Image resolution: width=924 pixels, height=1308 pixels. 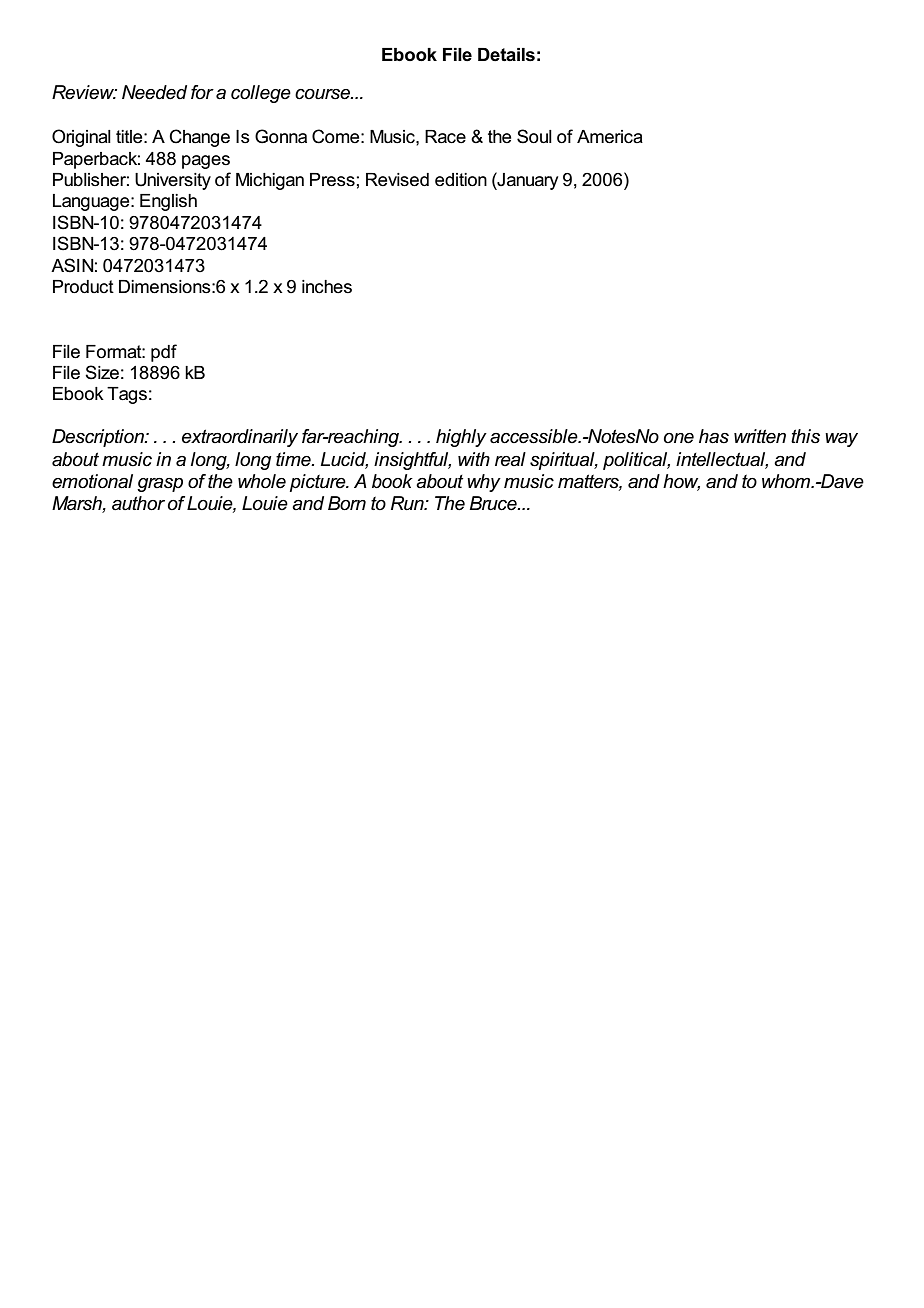 What do you see at coordinates (760, 436) in the image?
I see `written` at bounding box center [760, 436].
